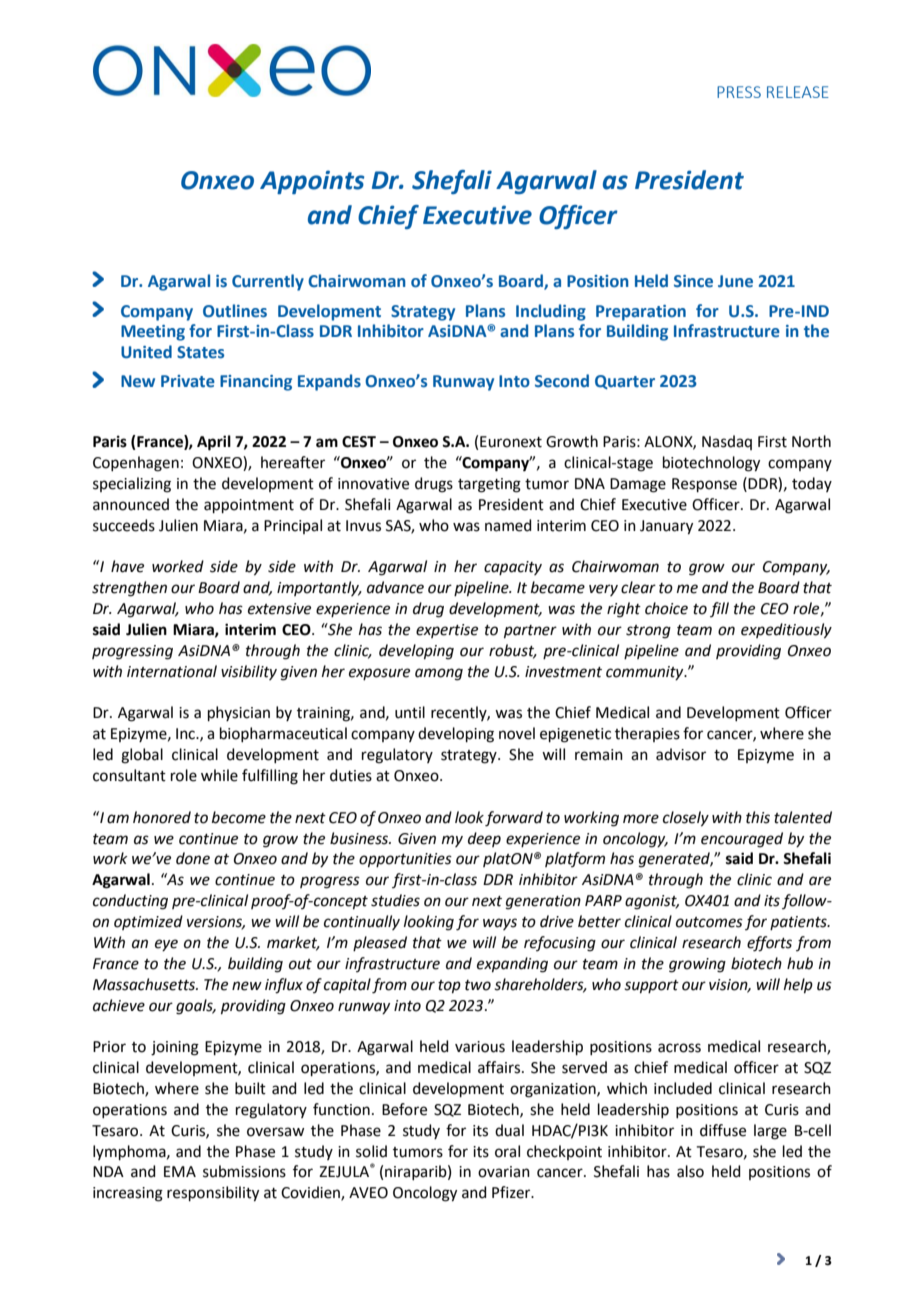 The width and height of the page is (924, 1308). Describe the element at coordinates (769, 944) in the page. I see `efforts` at that location.
